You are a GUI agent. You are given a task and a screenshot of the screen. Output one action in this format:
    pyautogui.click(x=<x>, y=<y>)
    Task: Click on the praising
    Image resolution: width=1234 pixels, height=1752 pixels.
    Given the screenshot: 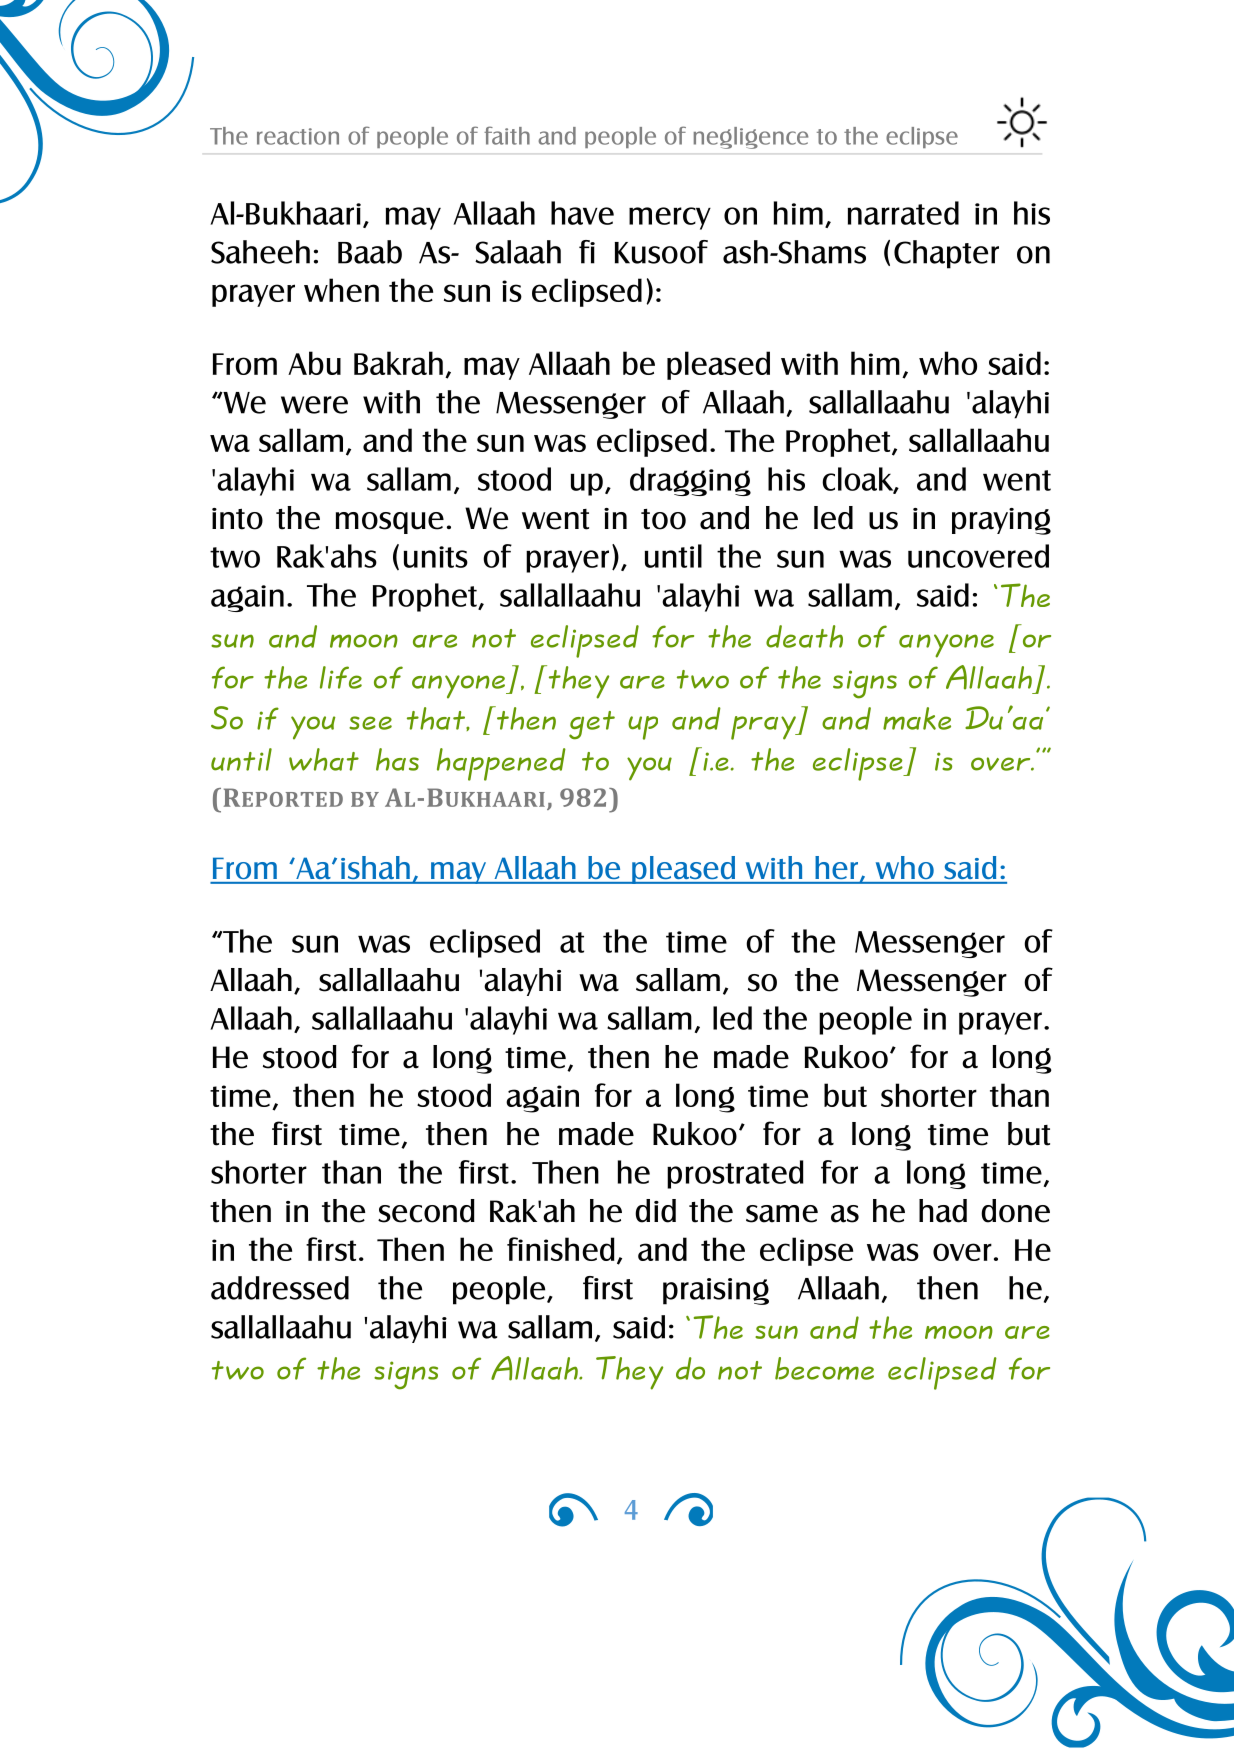 What is the action you would take?
    pyautogui.click(x=716, y=1291)
